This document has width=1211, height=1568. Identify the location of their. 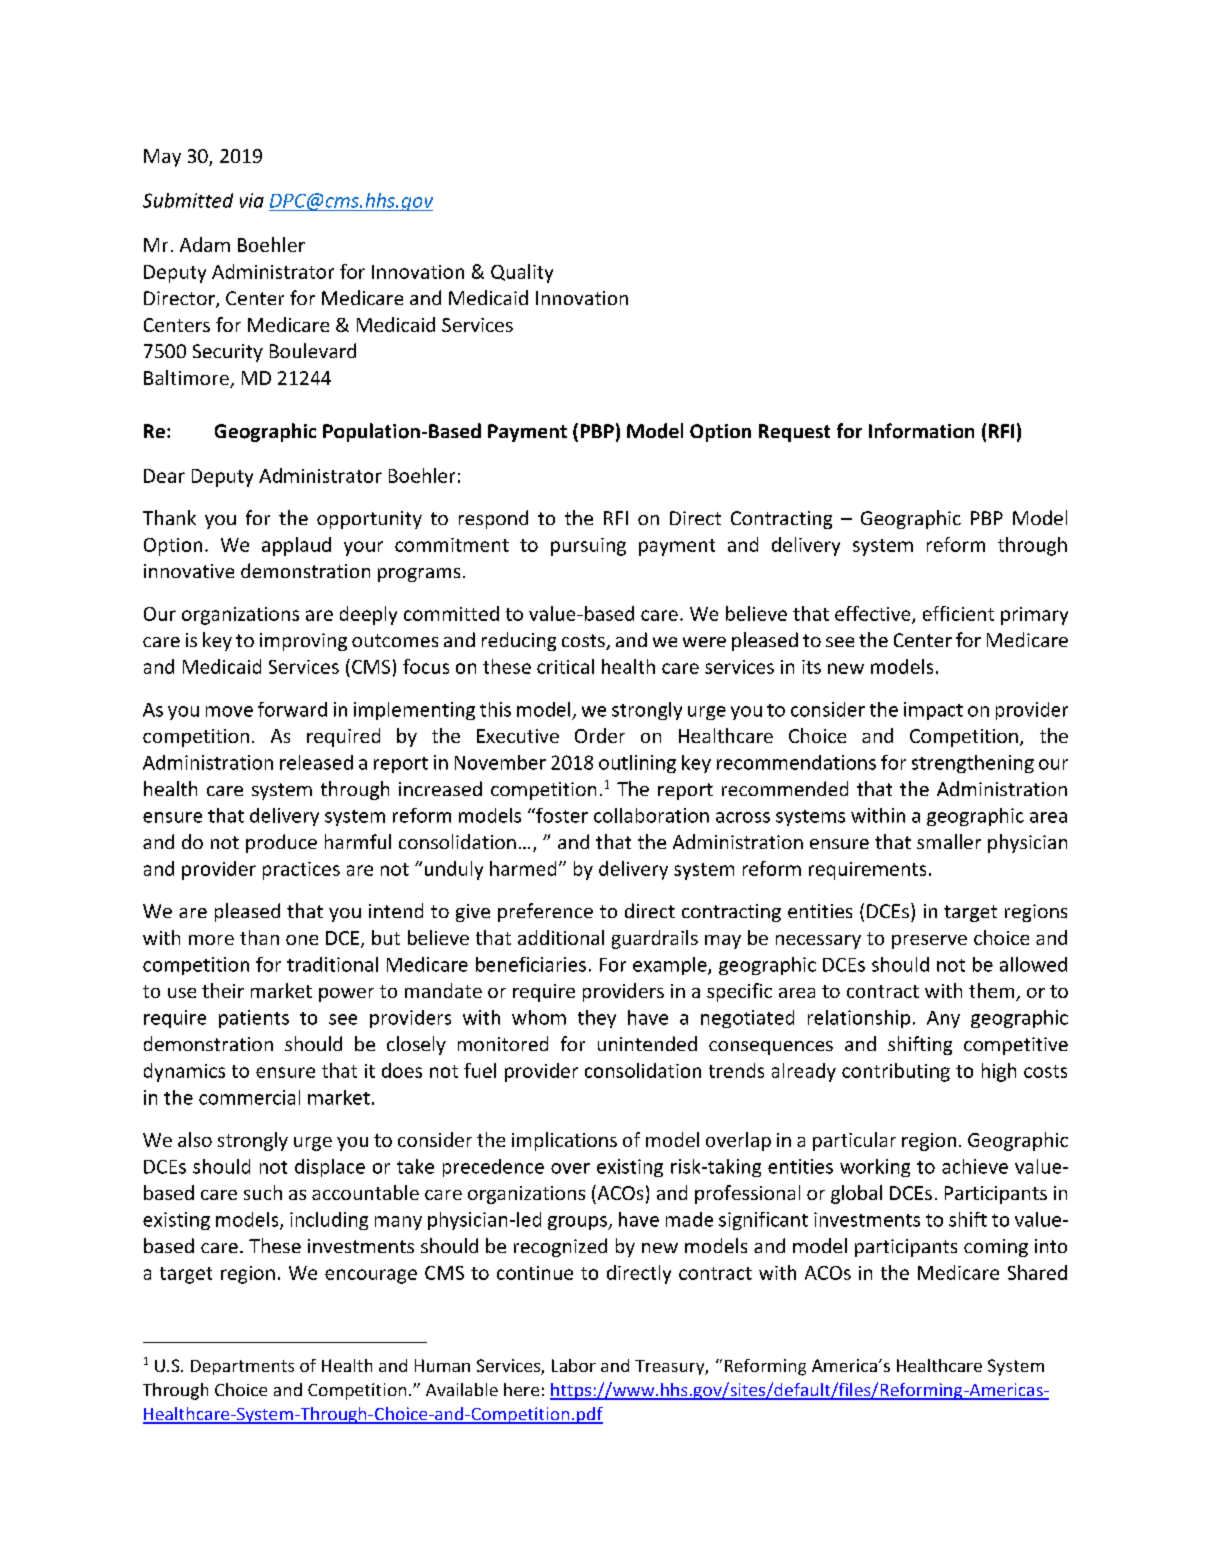
(223, 990).
